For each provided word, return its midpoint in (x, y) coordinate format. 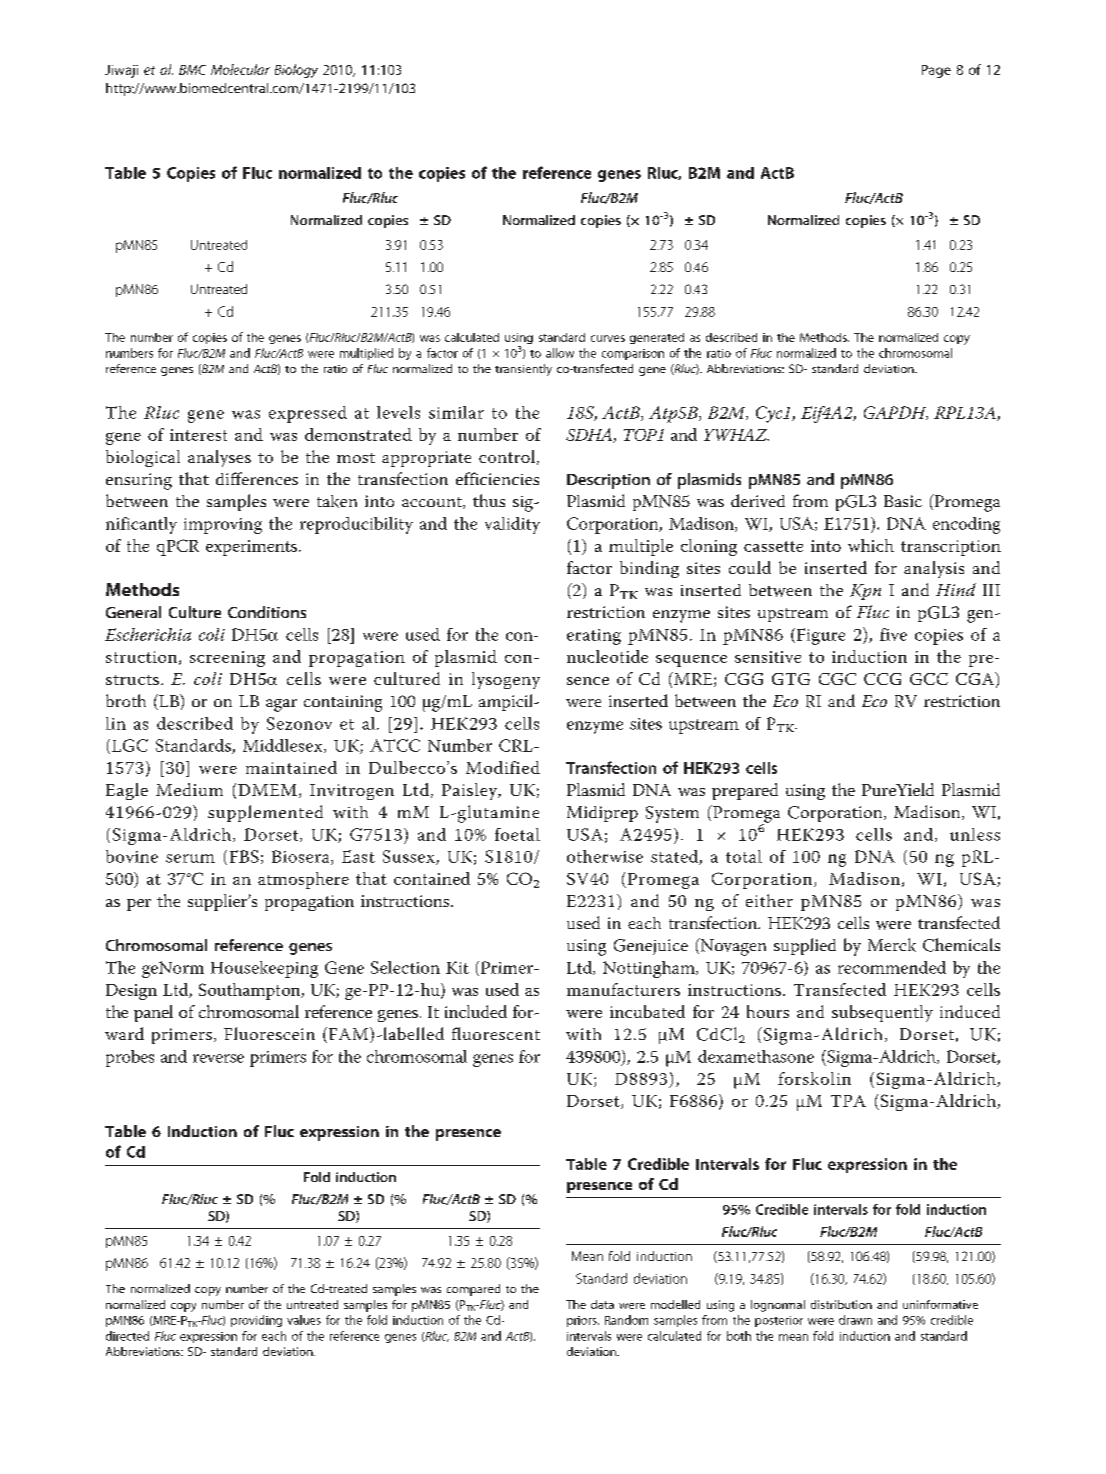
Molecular (240, 69)
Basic (903, 501)
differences (257, 478)
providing (256, 1321)
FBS (244, 856)
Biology (296, 71)
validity (512, 525)
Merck (892, 945)
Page (936, 71)
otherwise (605, 856)
